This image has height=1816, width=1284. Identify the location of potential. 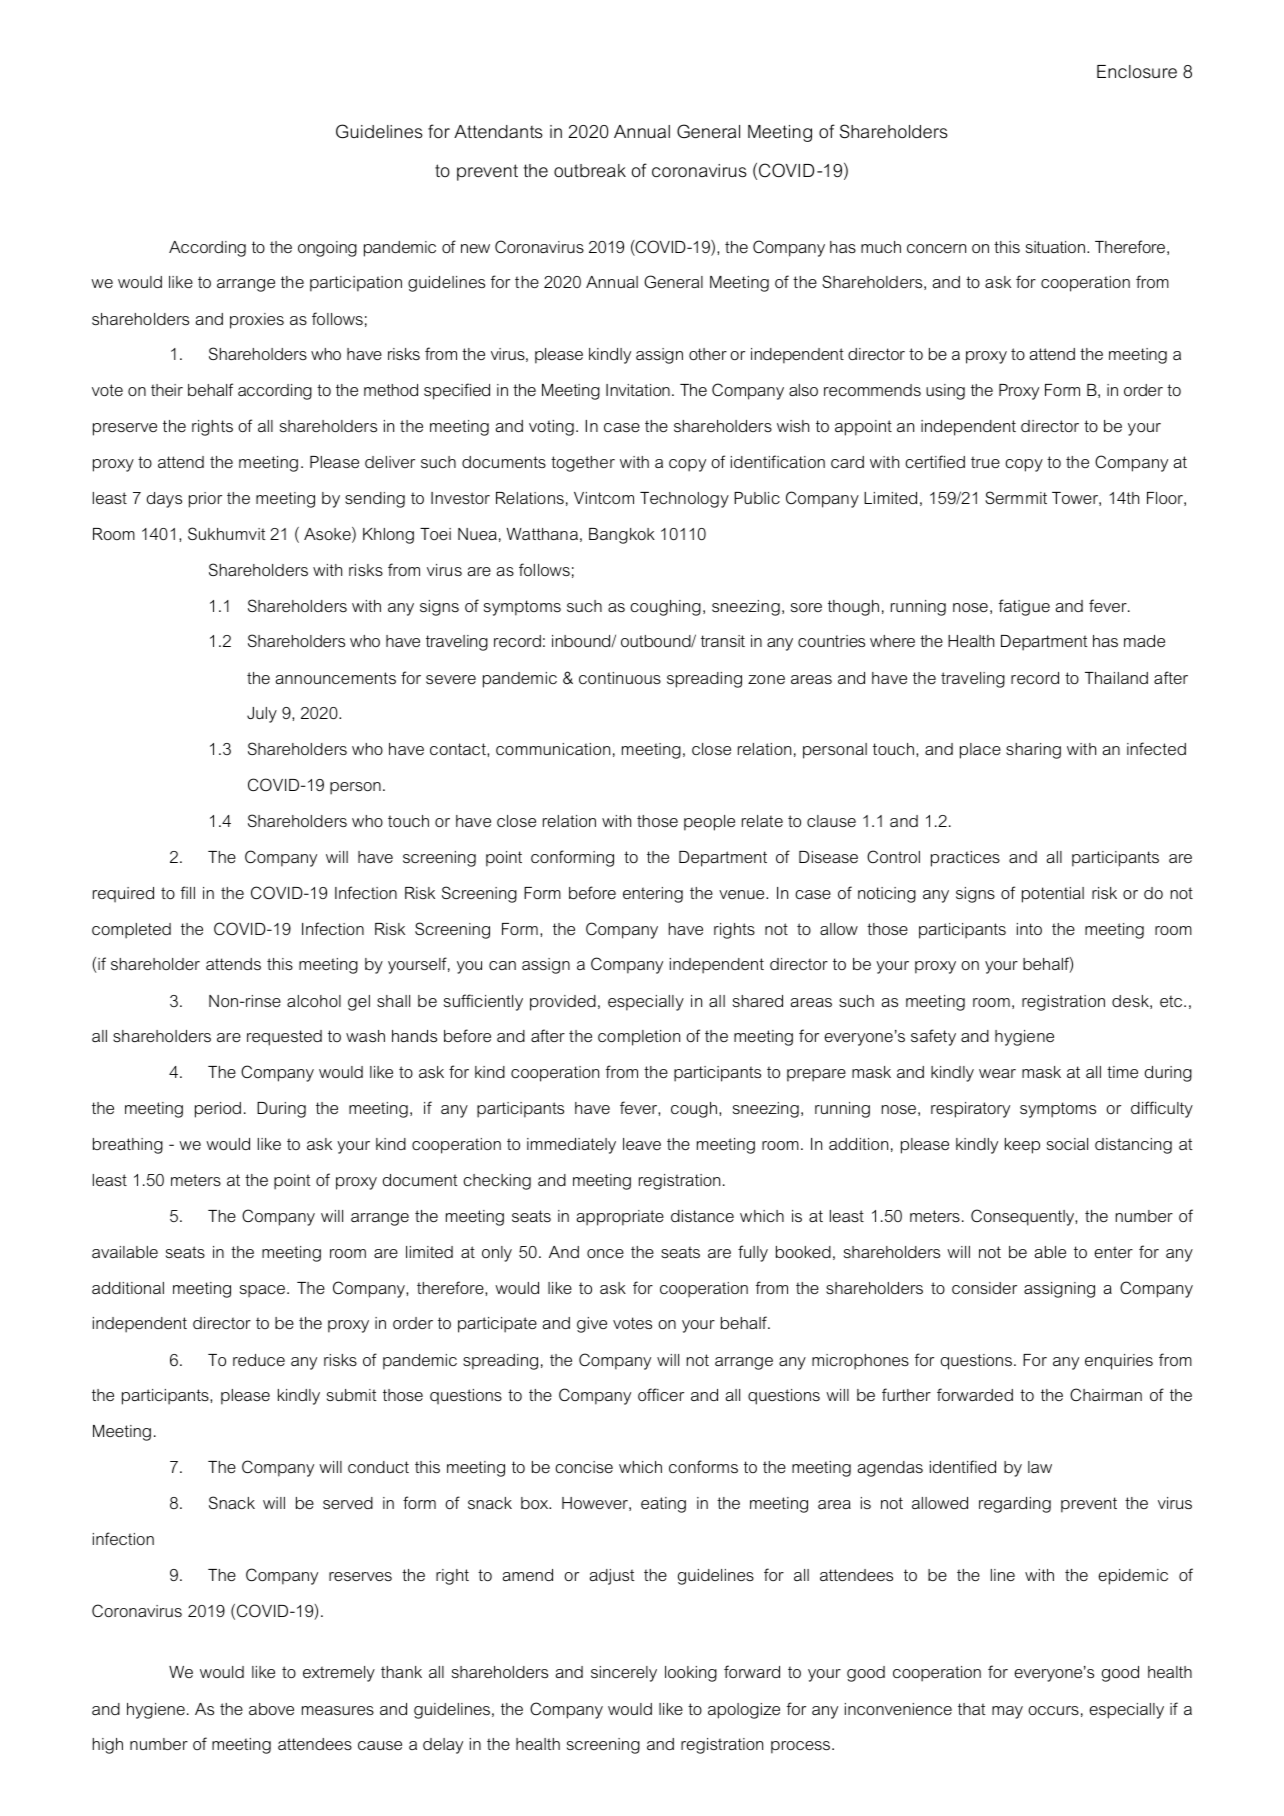
(1053, 895).
